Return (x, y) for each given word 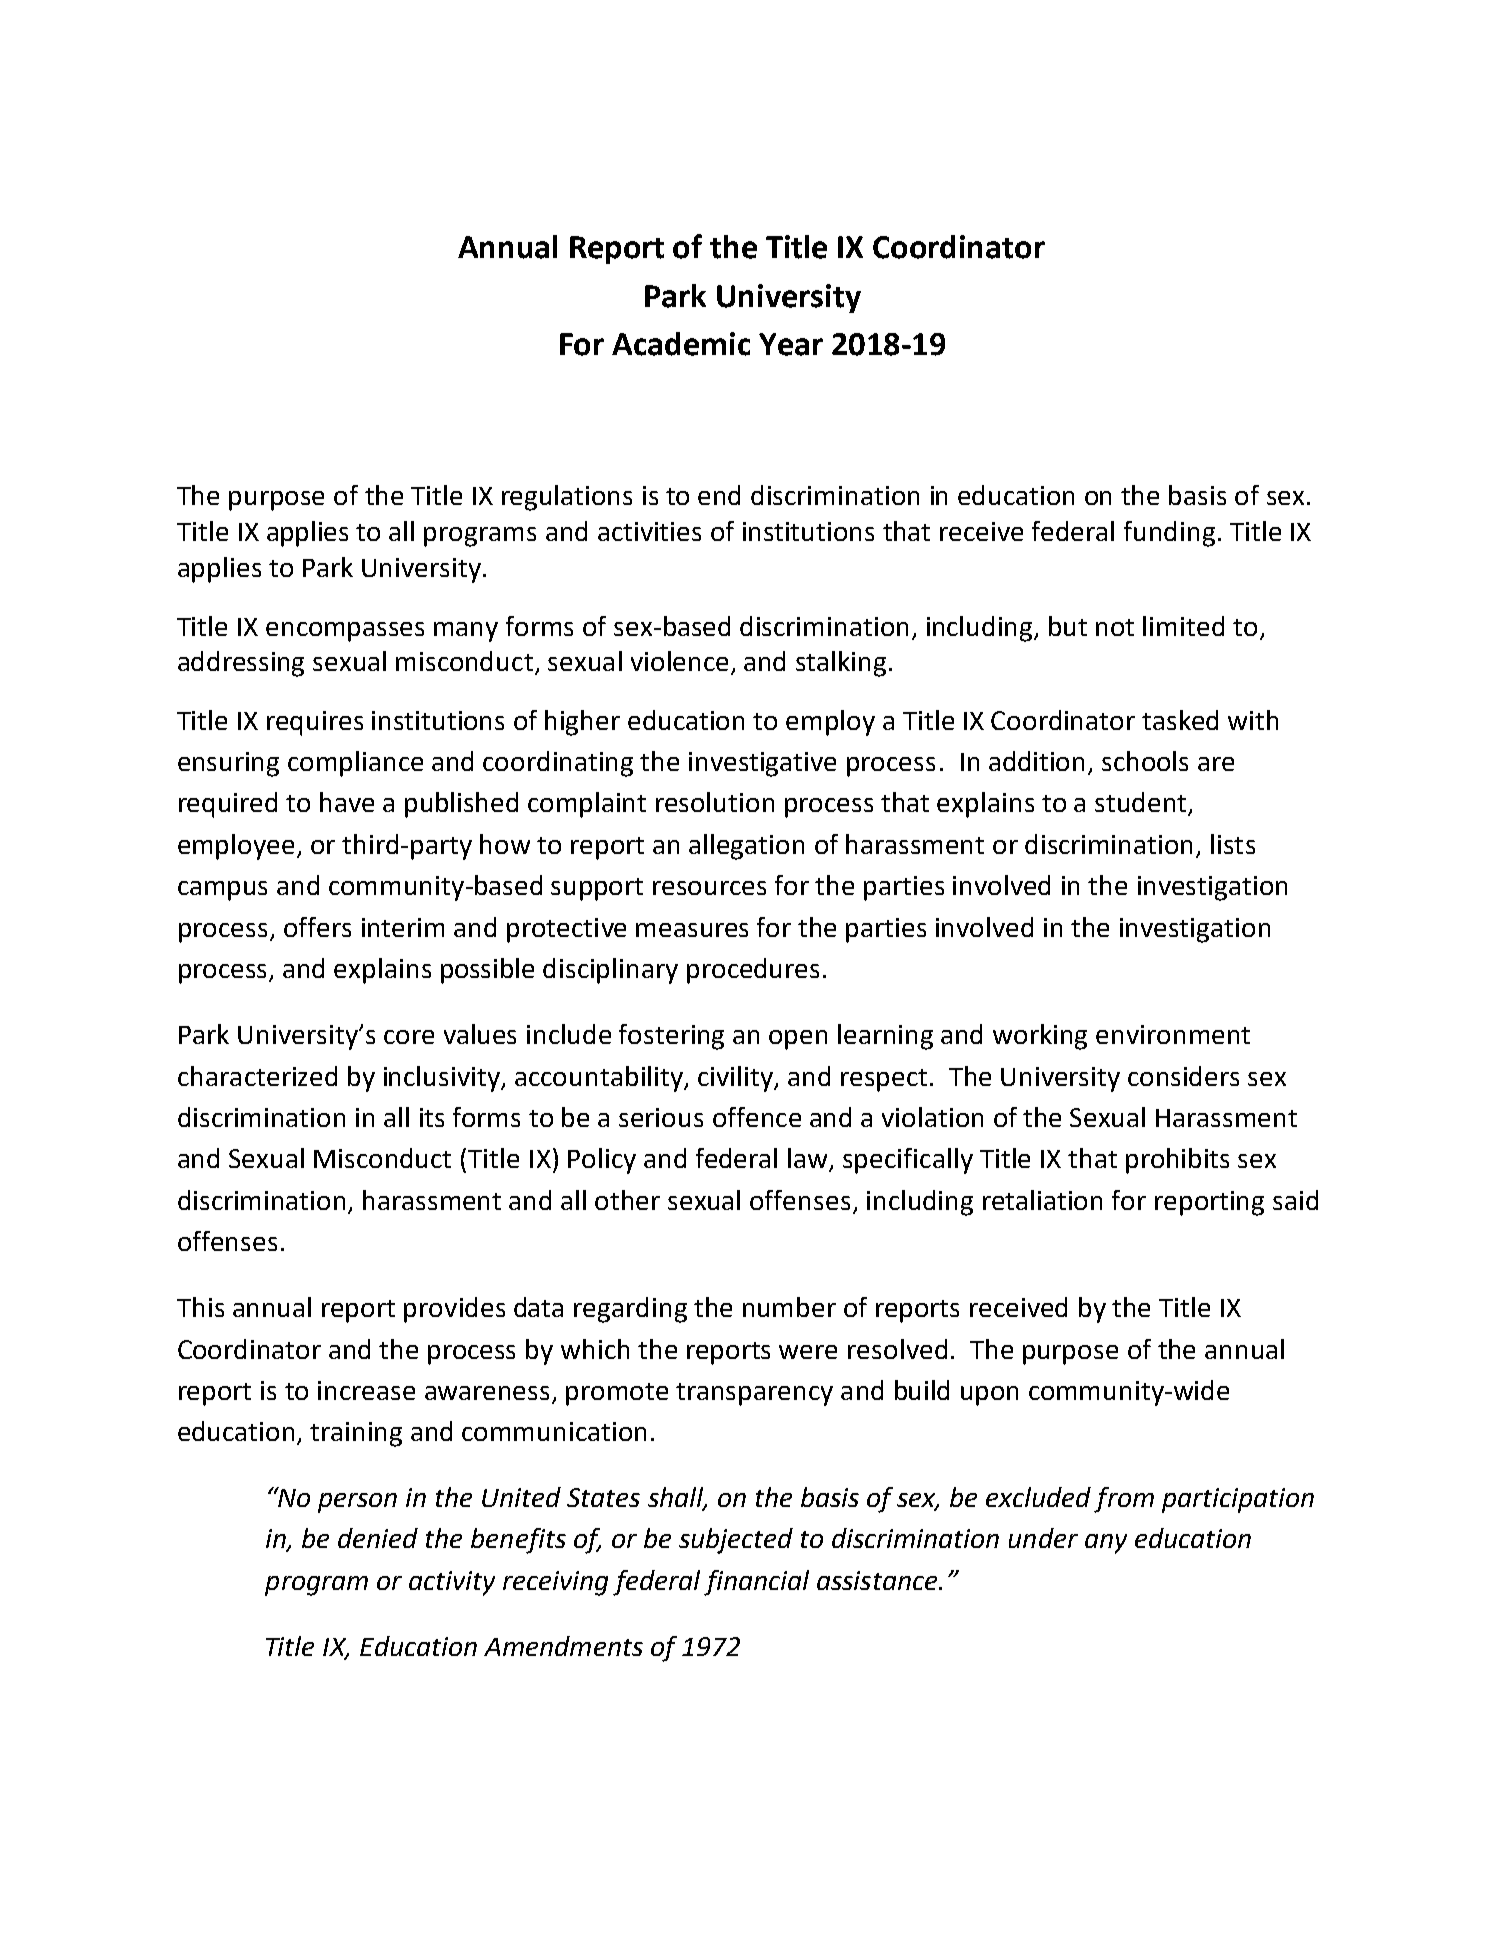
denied (378, 1538)
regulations (567, 498)
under (1043, 1538)
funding (1169, 534)
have (347, 802)
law (809, 1159)
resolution (715, 802)
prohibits (1177, 1161)
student (1140, 802)
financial (756, 1583)
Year (791, 344)
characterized (257, 1076)
